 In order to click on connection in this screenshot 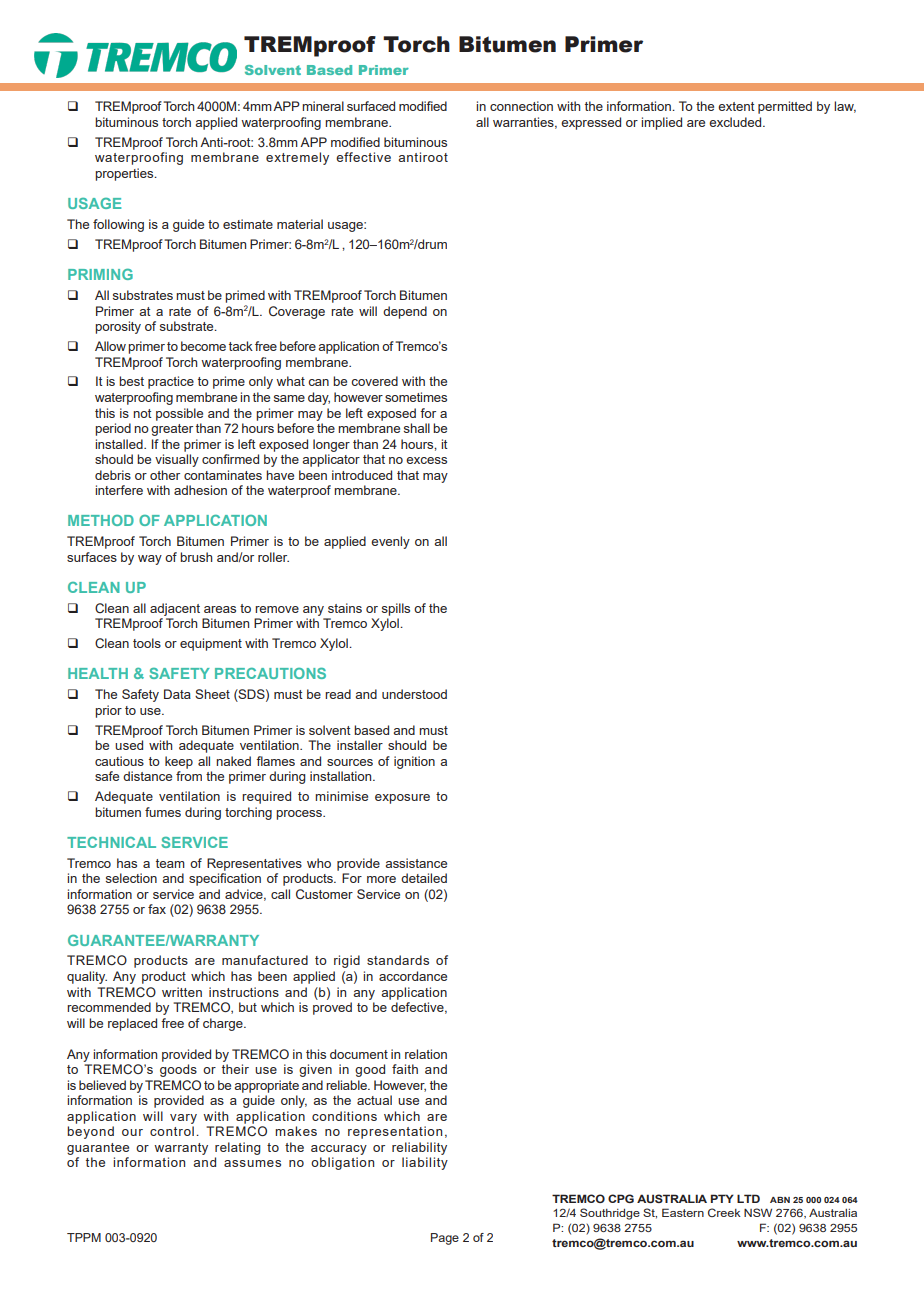, I will do `click(521, 106)`.
